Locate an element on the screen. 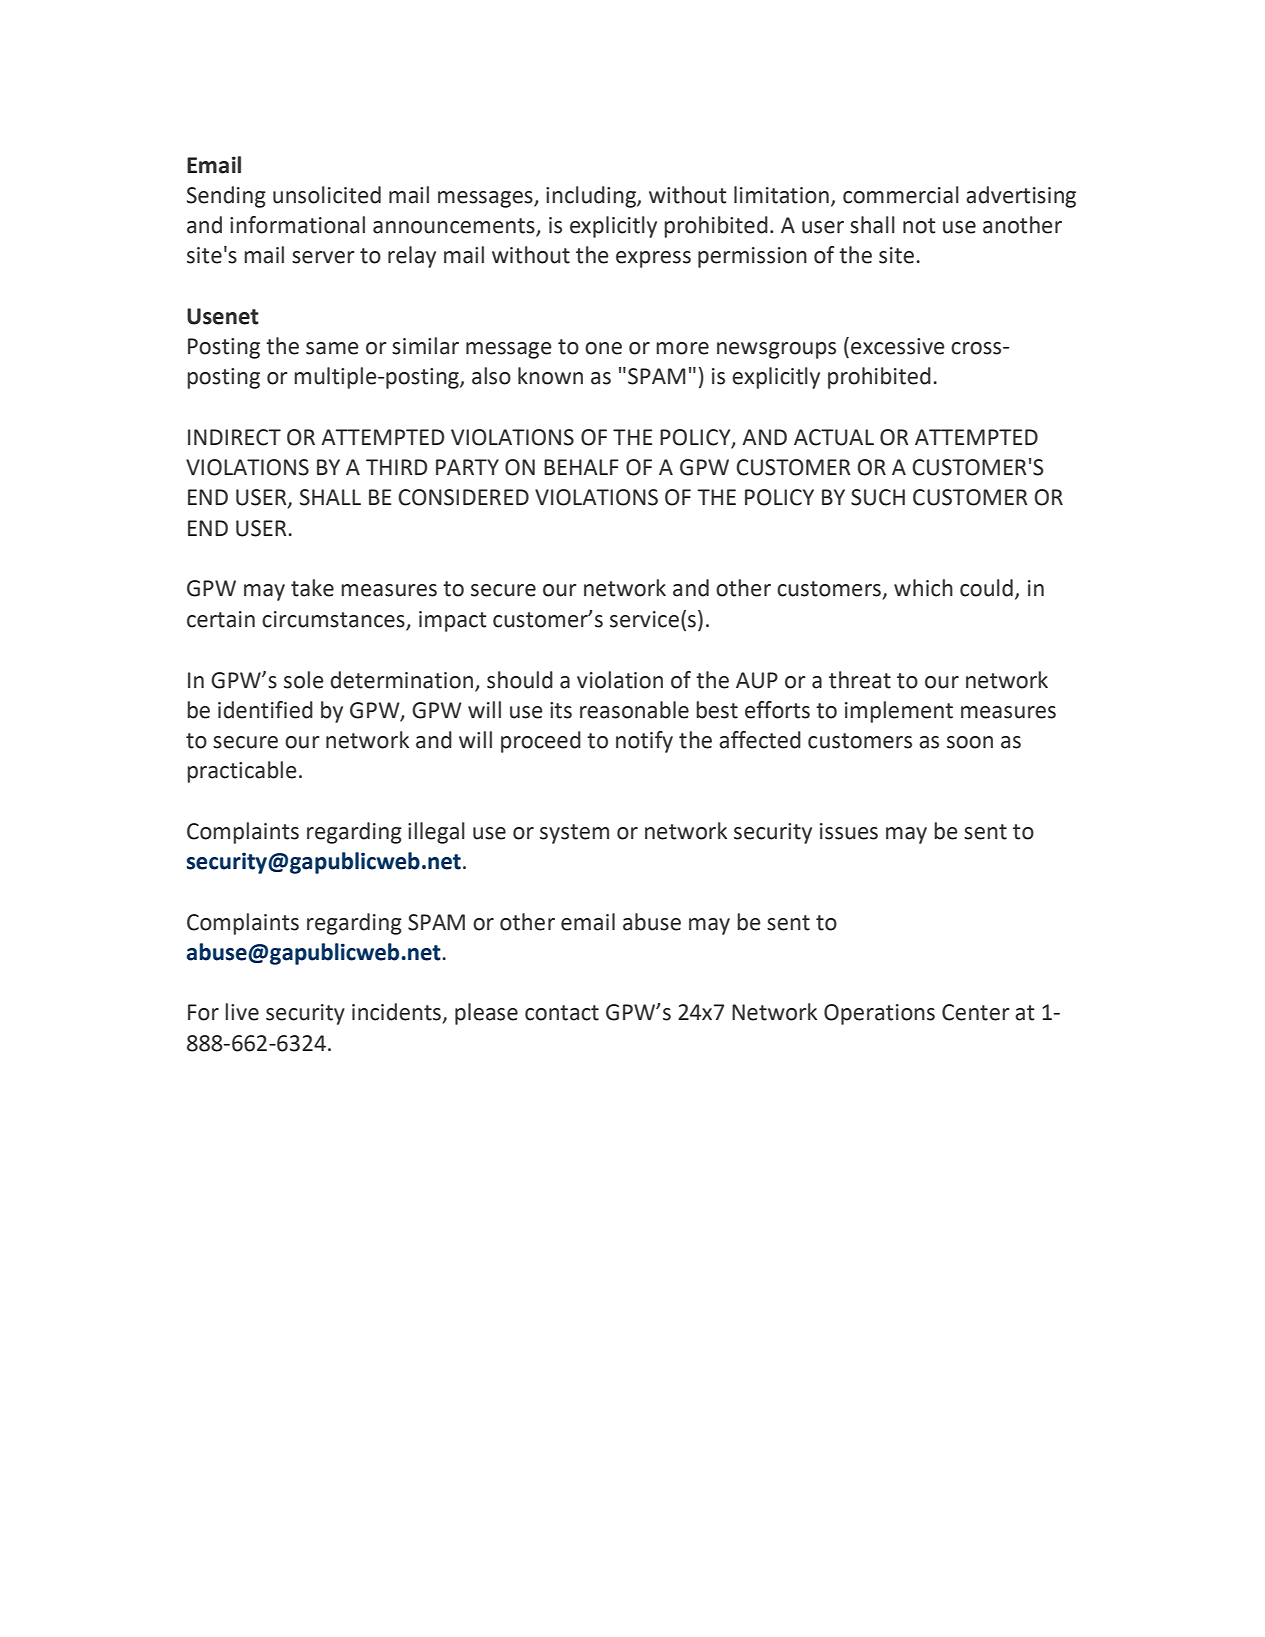 The height and width of the screenshot is (1637, 1265). contact is located at coordinates (562, 1013).
